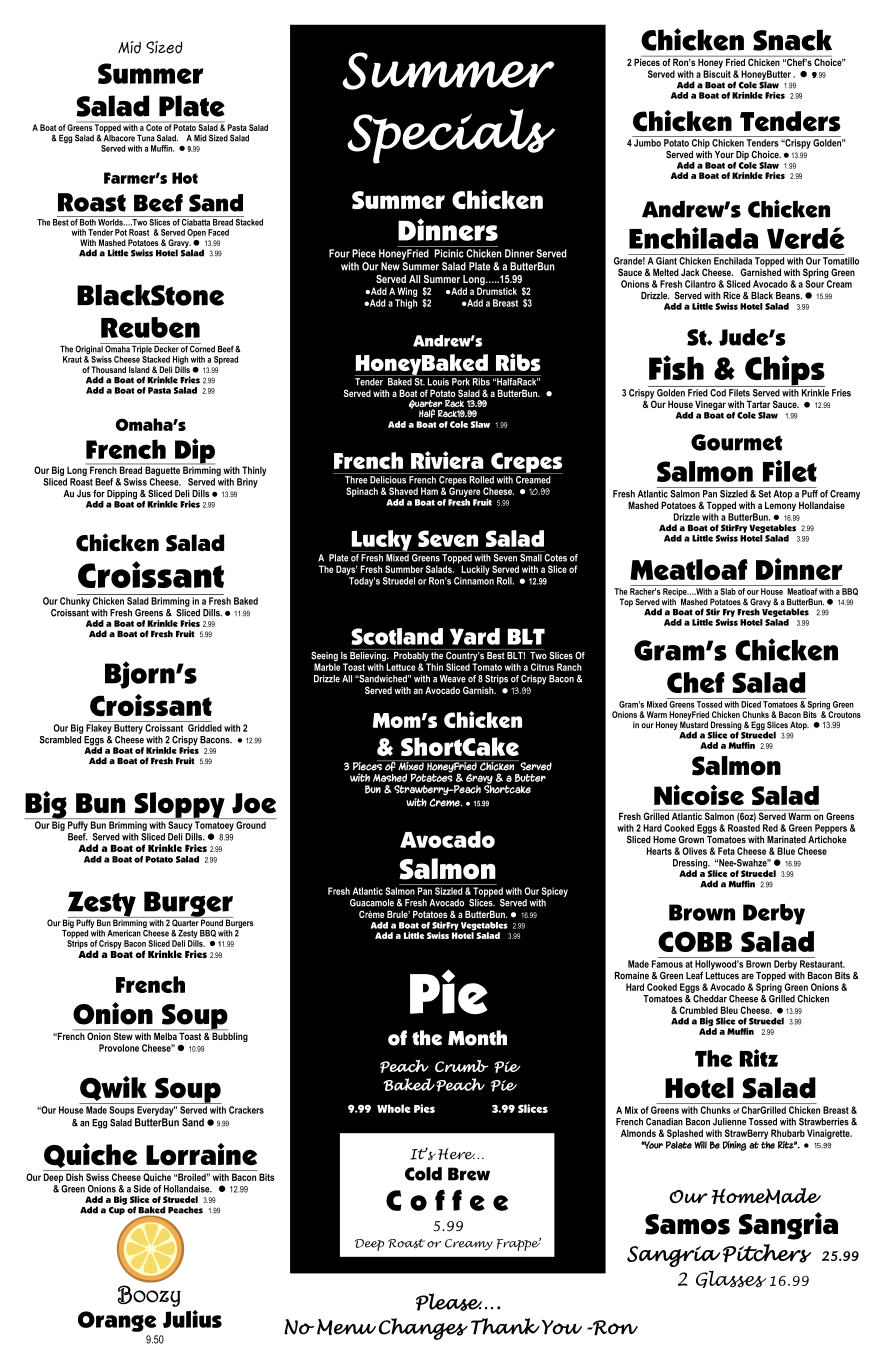 Image resolution: width=887 pixels, height=1372 pixels. I want to click on Guacamole, so click(372, 903).
